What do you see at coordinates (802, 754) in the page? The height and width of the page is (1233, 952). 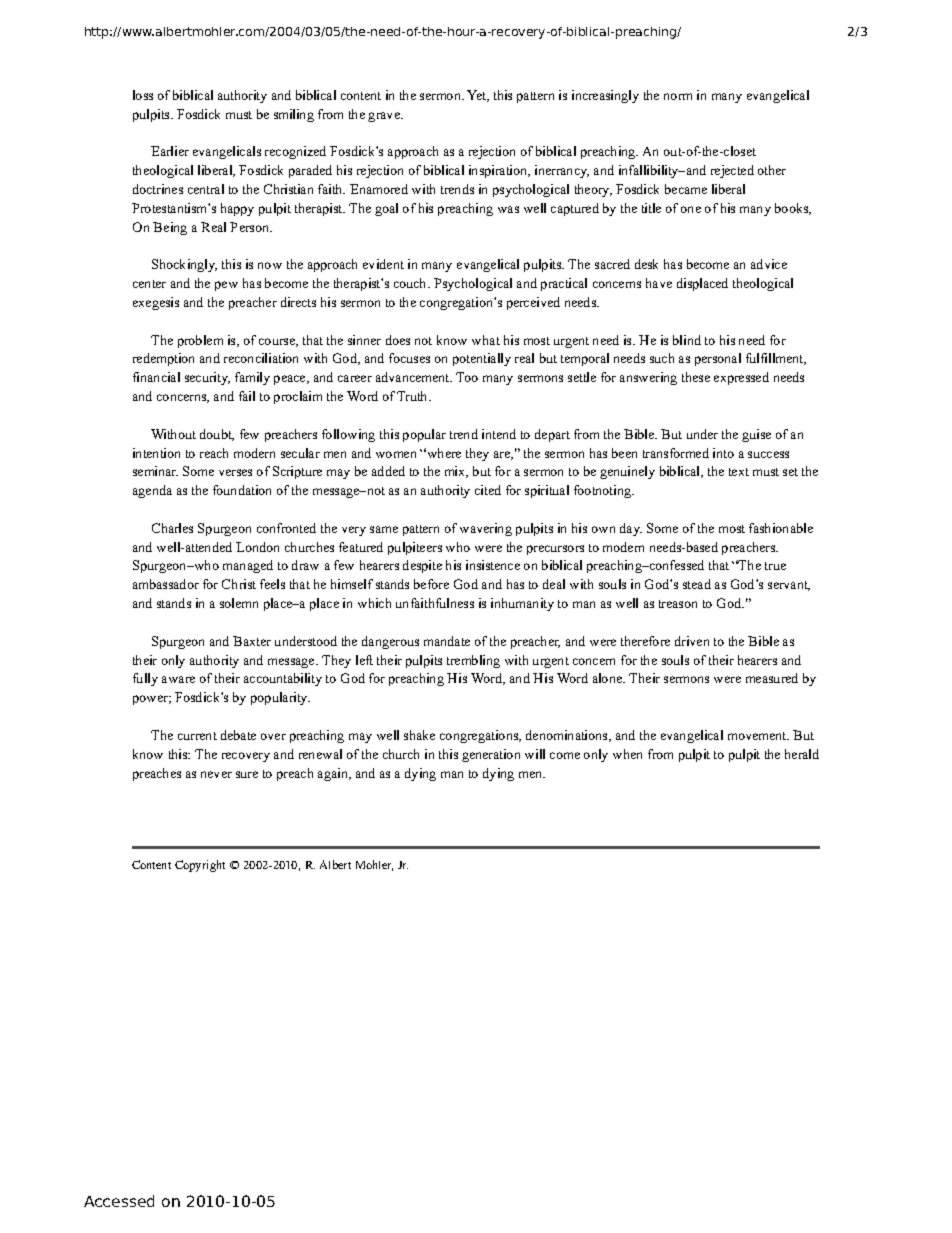 I see `herald` at bounding box center [802, 754].
